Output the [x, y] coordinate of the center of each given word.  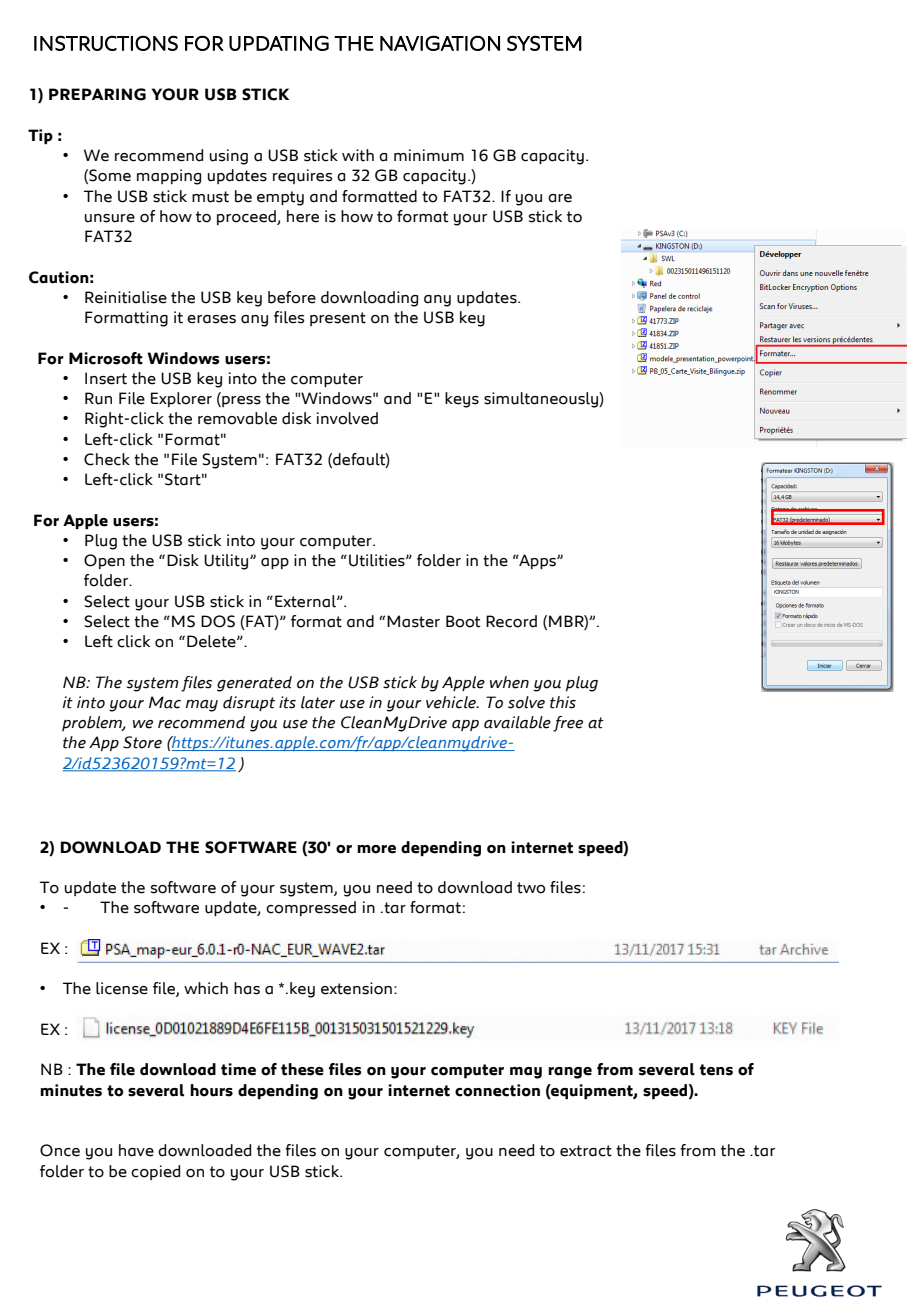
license [122, 988]
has [247, 988]
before [292, 297]
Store [142, 742]
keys [462, 400]
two [531, 888]
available [517, 722]
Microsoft [106, 358]
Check [107, 459]
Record [511, 621]
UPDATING [279, 43]
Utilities [378, 560]
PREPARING [97, 94]
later [318, 702]
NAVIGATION [440, 43]
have [136, 1150]
